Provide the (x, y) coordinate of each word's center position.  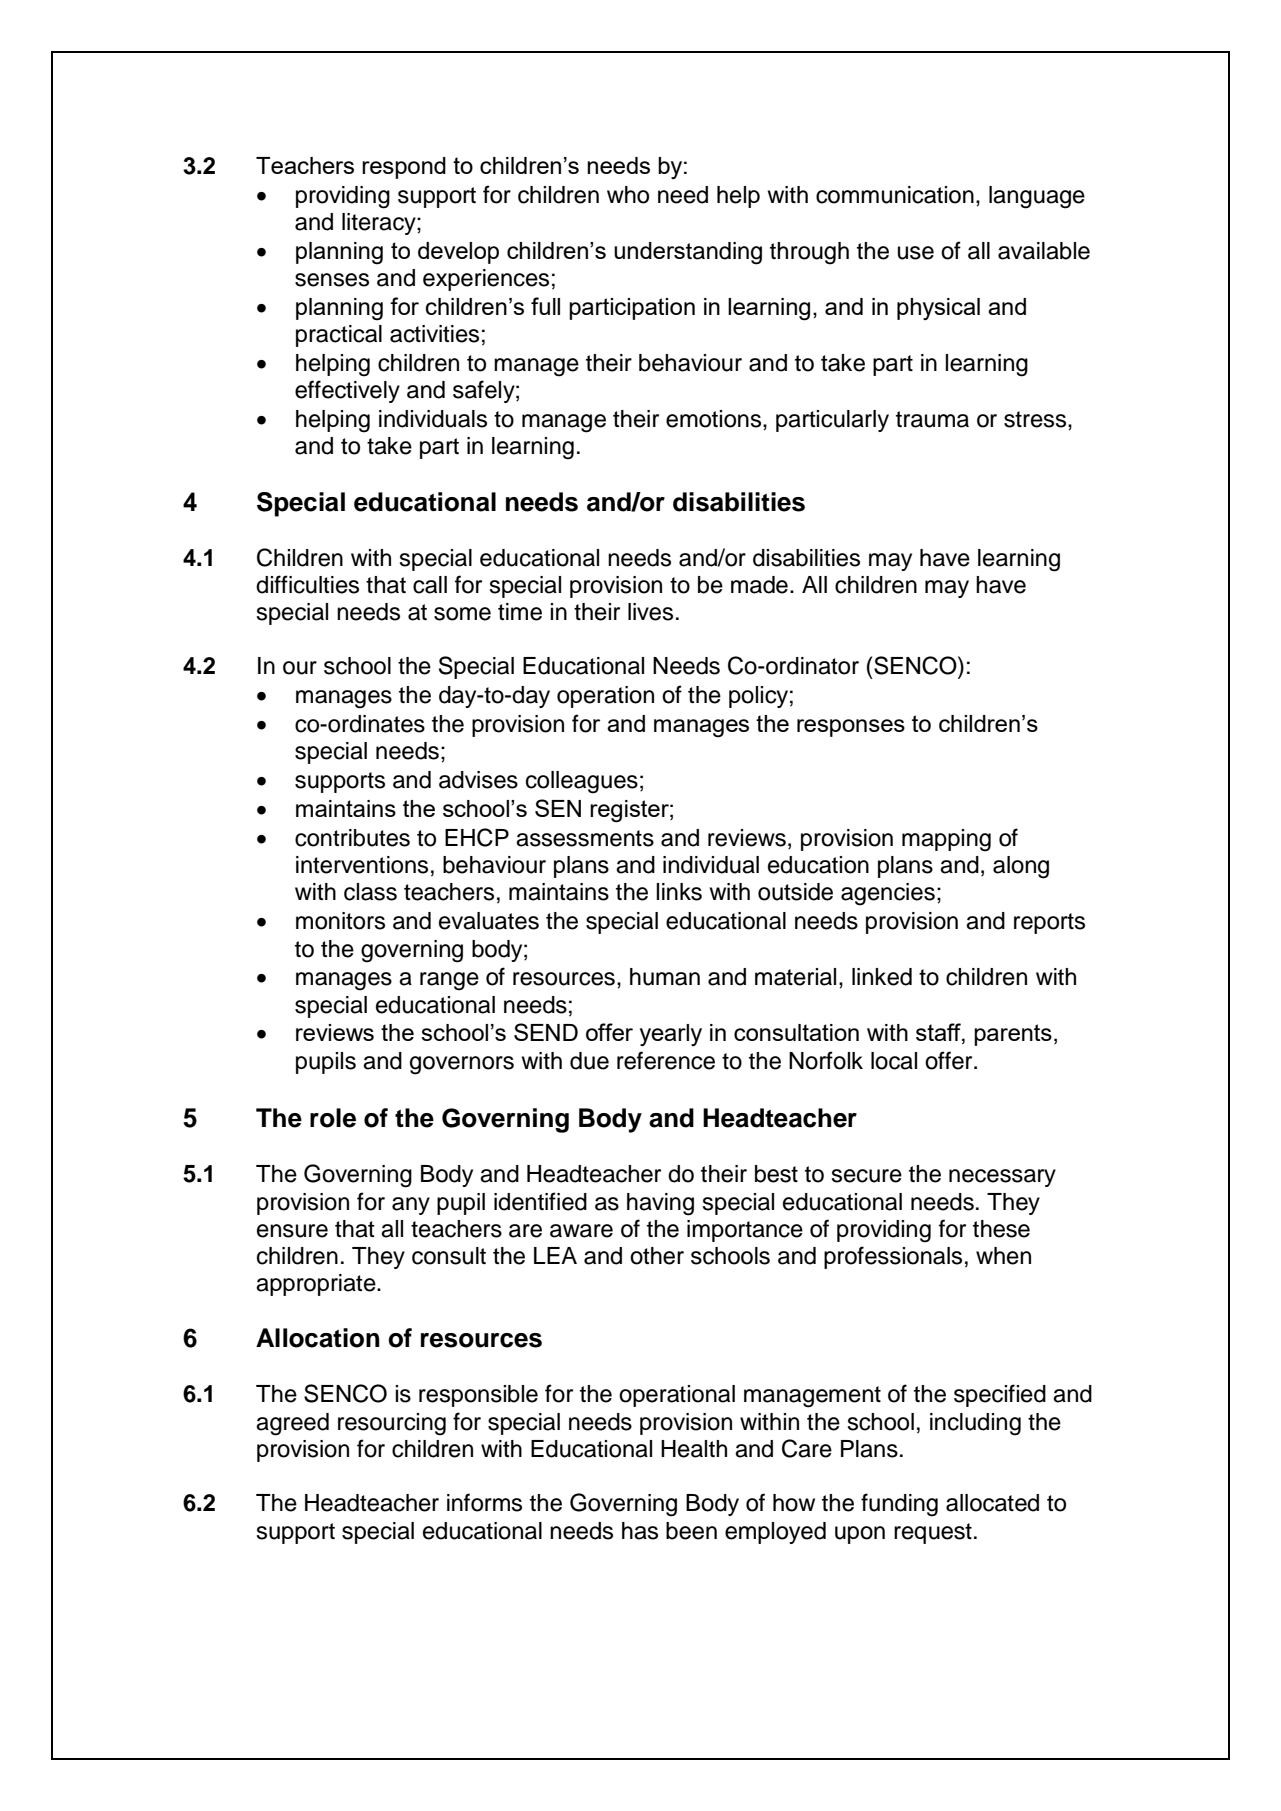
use (916, 253)
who (628, 195)
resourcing (392, 1424)
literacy (380, 224)
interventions (362, 865)
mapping (946, 840)
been (691, 1531)
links (679, 892)
